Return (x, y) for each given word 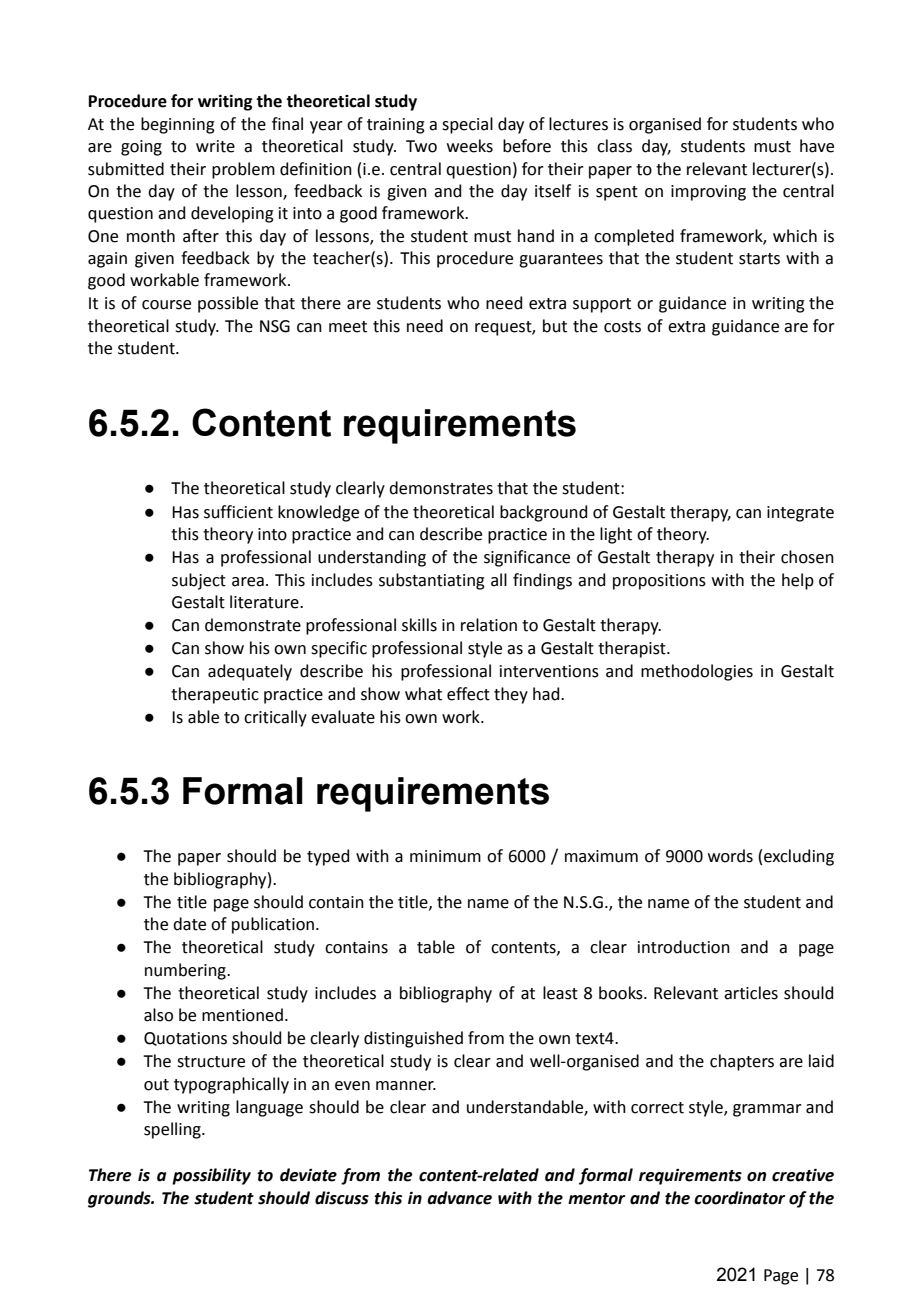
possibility (211, 1176)
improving (708, 193)
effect (468, 694)
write (215, 146)
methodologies (697, 672)
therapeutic (215, 695)
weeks (470, 146)
